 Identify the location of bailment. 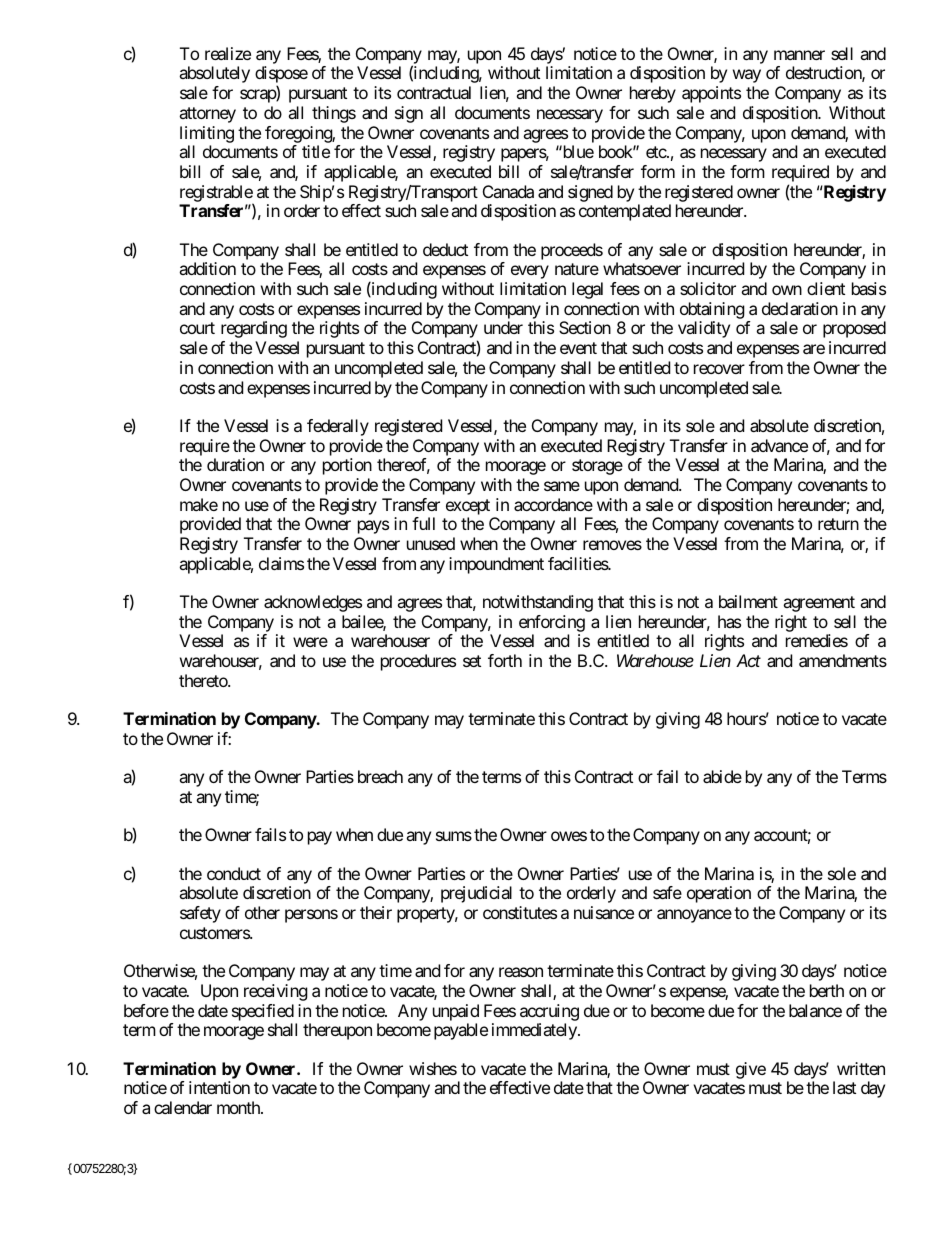
(748, 601).
